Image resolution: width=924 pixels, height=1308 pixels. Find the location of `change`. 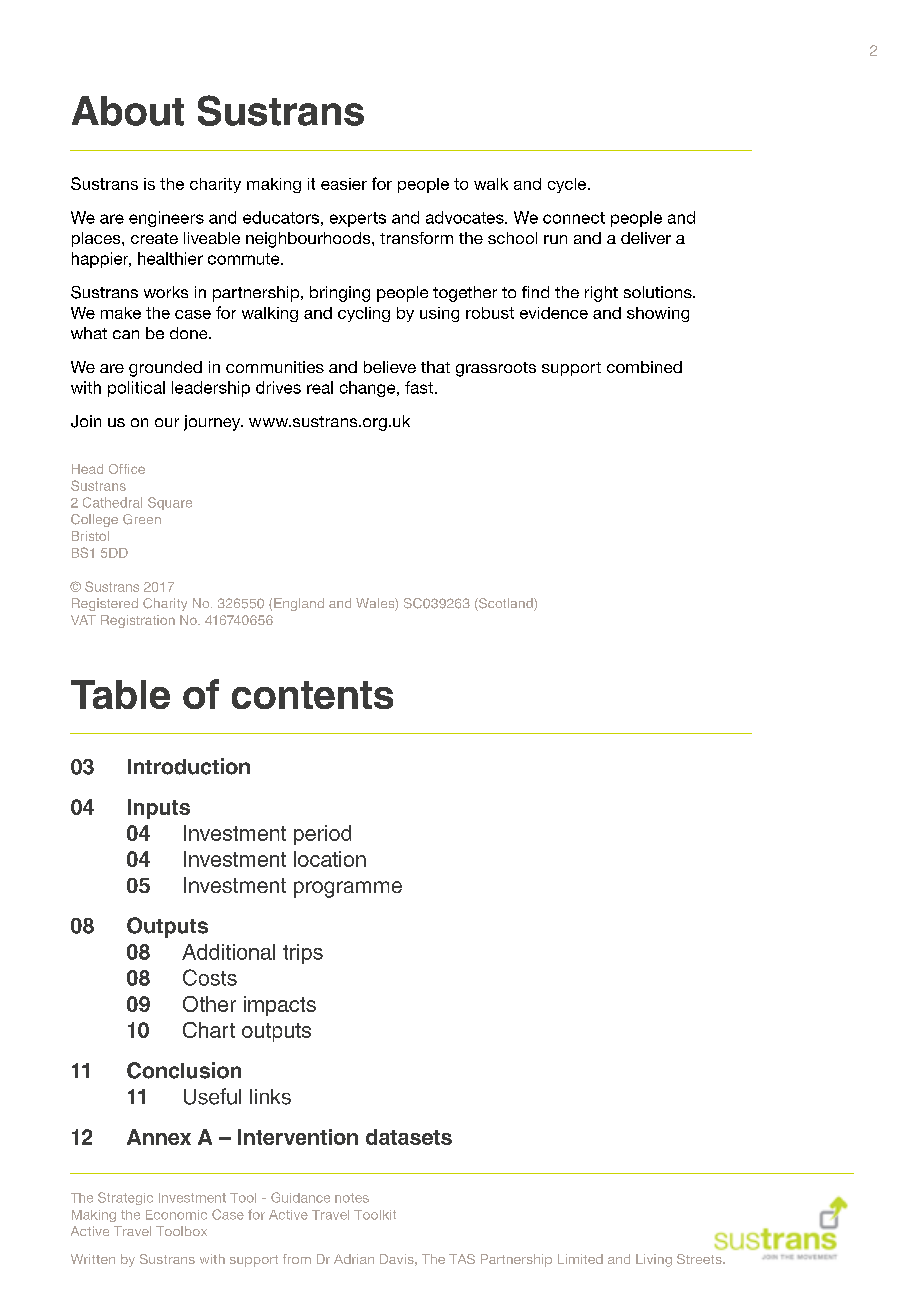

change is located at coordinates (369, 389).
